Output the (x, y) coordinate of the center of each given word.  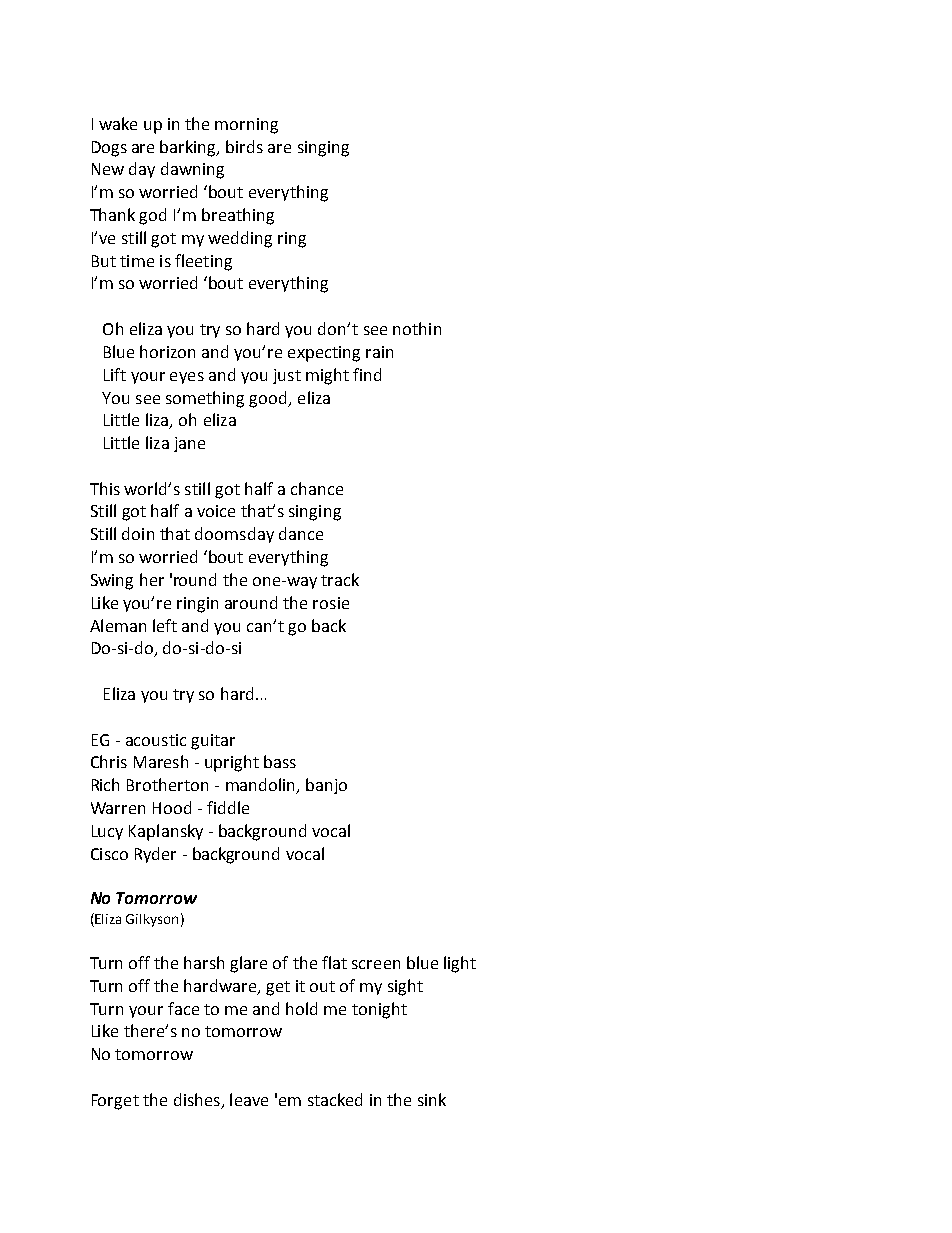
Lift (115, 374)
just (287, 376)
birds (244, 146)
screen (376, 964)
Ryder (155, 855)
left (165, 625)
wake (118, 123)
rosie (331, 603)
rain (379, 352)
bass (280, 761)
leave (249, 1099)
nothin (417, 328)
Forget (115, 1102)
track (340, 579)
